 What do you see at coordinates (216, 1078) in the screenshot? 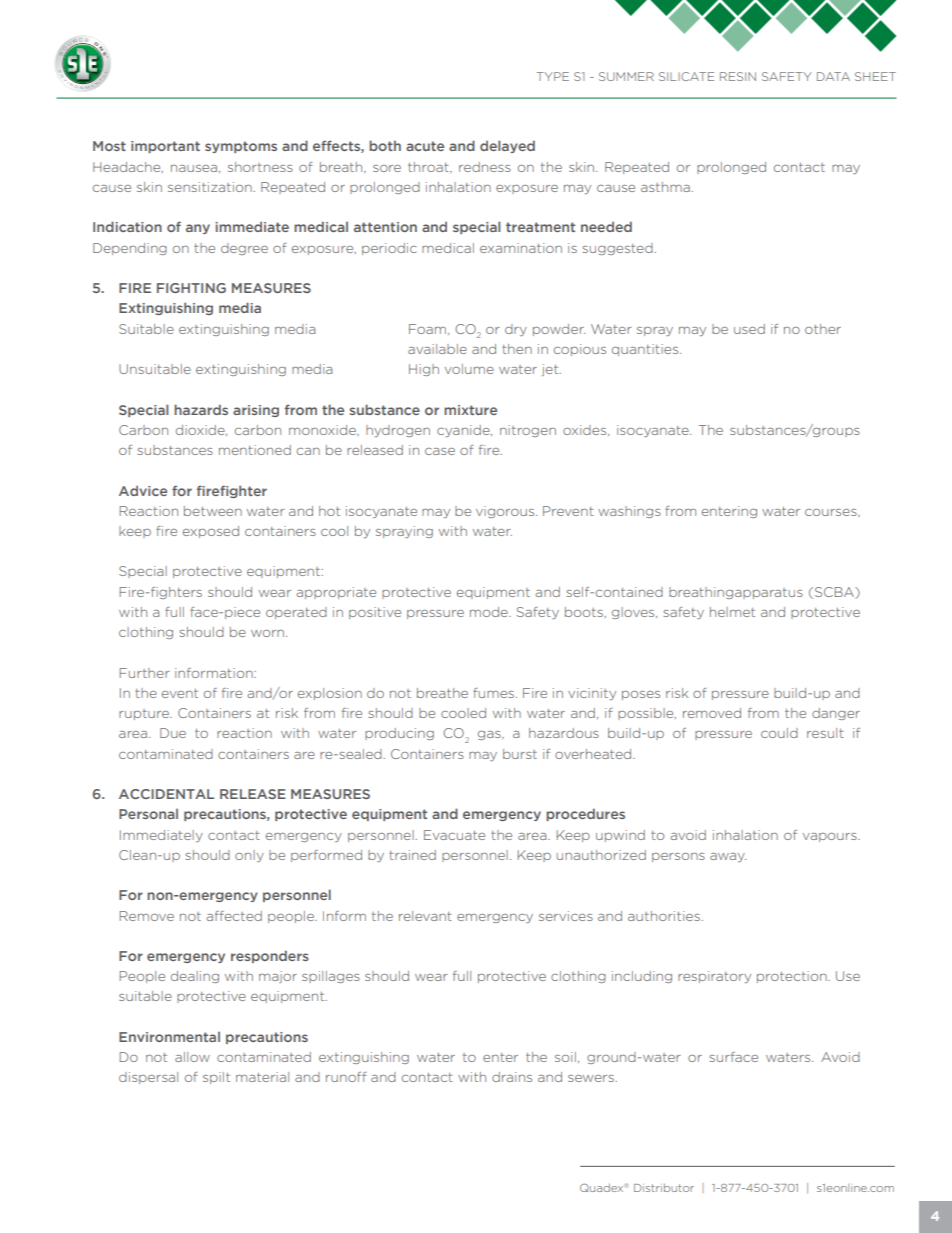
I see `spilt` at bounding box center [216, 1078].
